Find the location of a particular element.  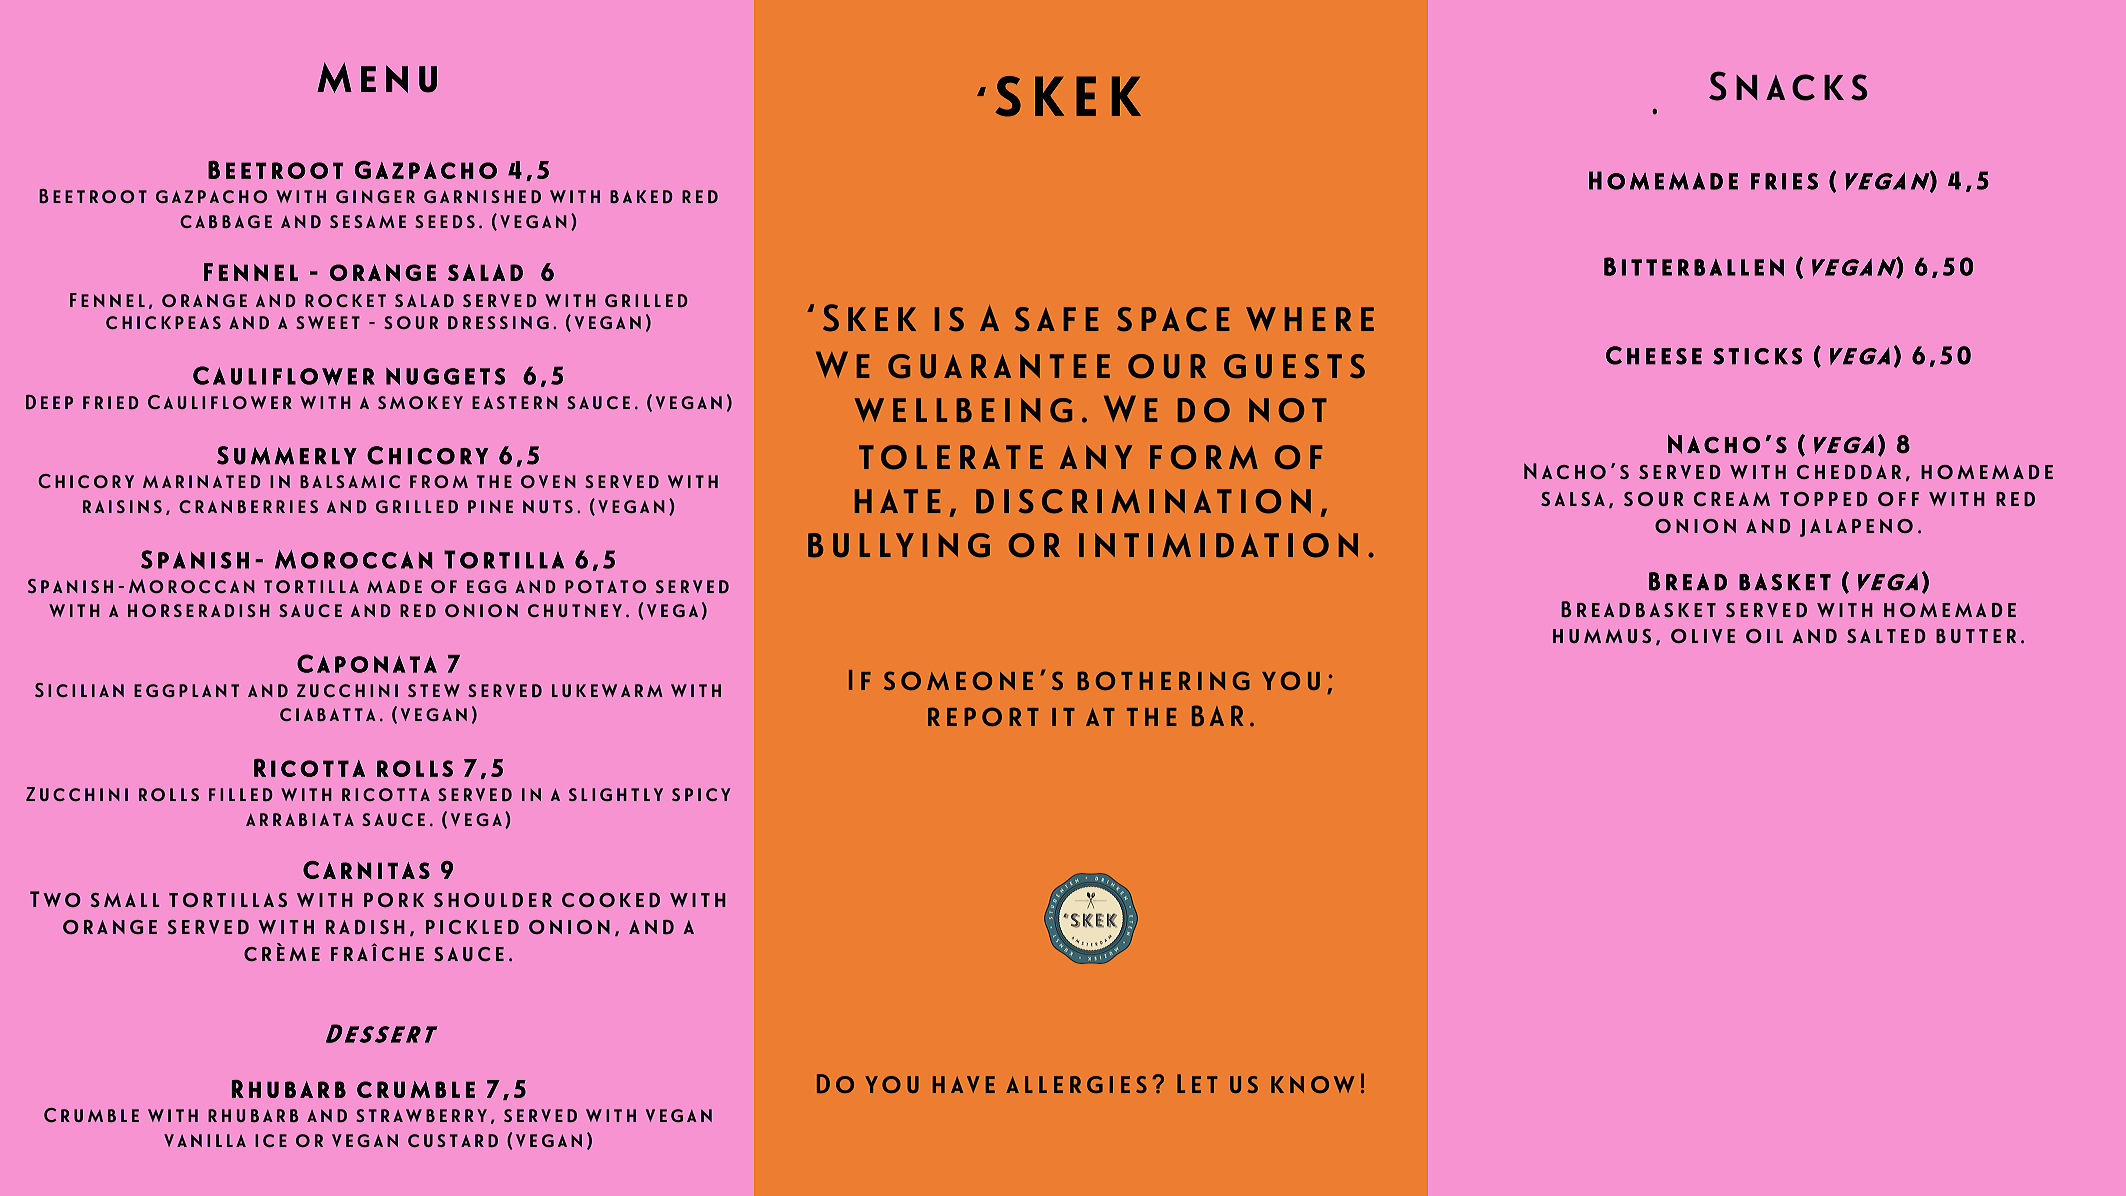

have is located at coordinates (963, 1084).
